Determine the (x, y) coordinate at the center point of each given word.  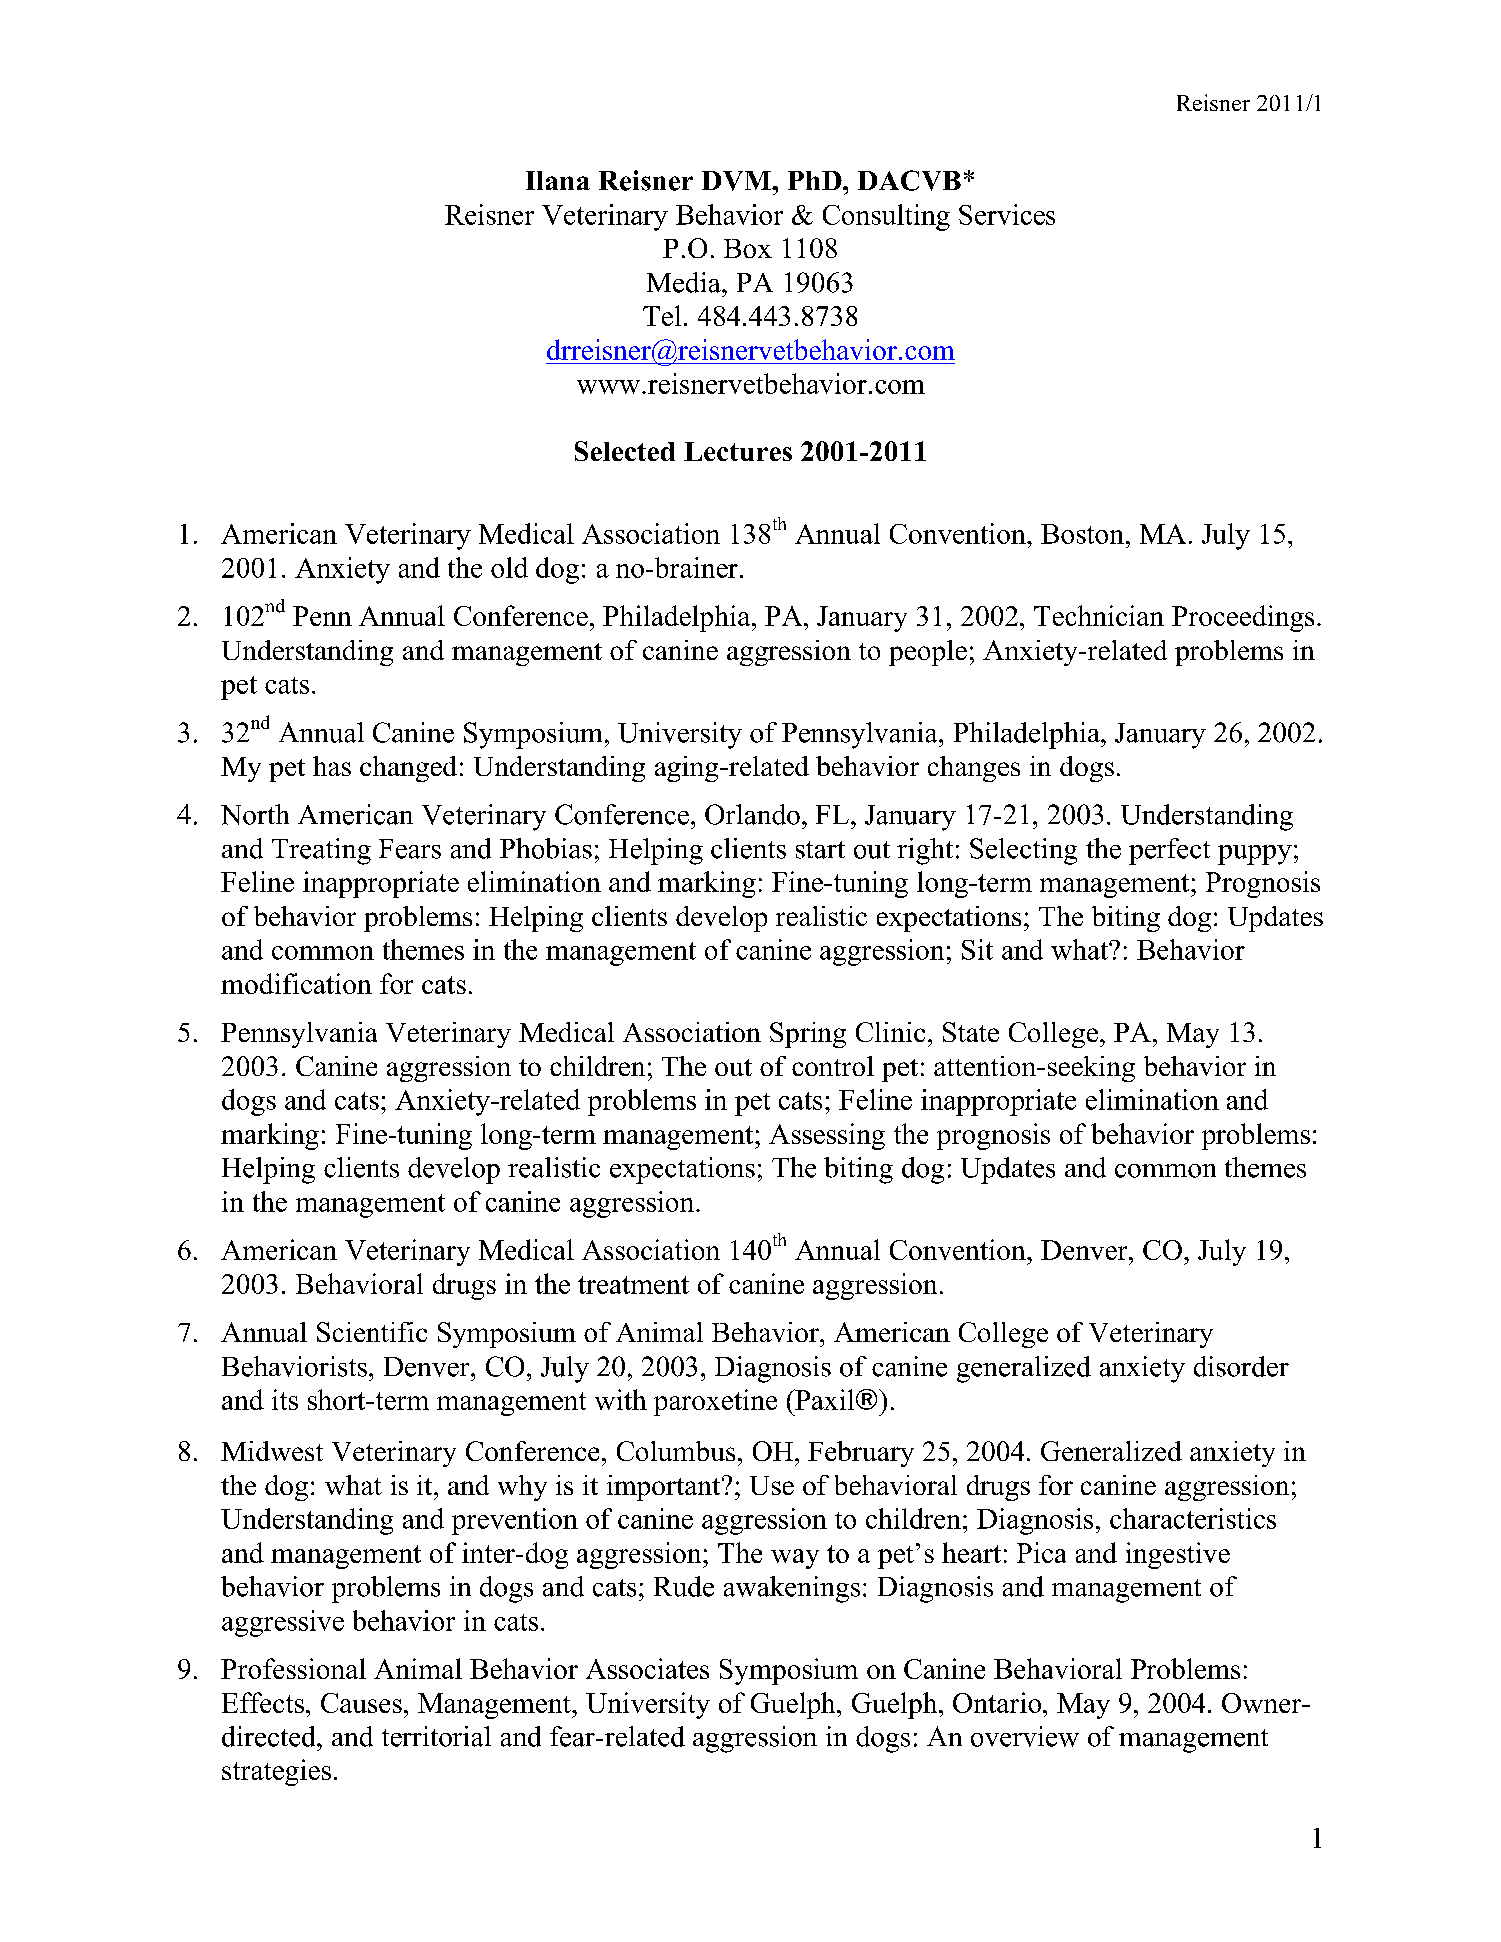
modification (296, 983)
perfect (1169, 851)
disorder (1241, 1366)
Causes (361, 1703)
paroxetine (715, 1402)
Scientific (372, 1332)
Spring (808, 1035)
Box (748, 248)
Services (1007, 214)
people (928, 653)
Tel (662, 315)
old (509, 567)
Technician (1099, 615)
